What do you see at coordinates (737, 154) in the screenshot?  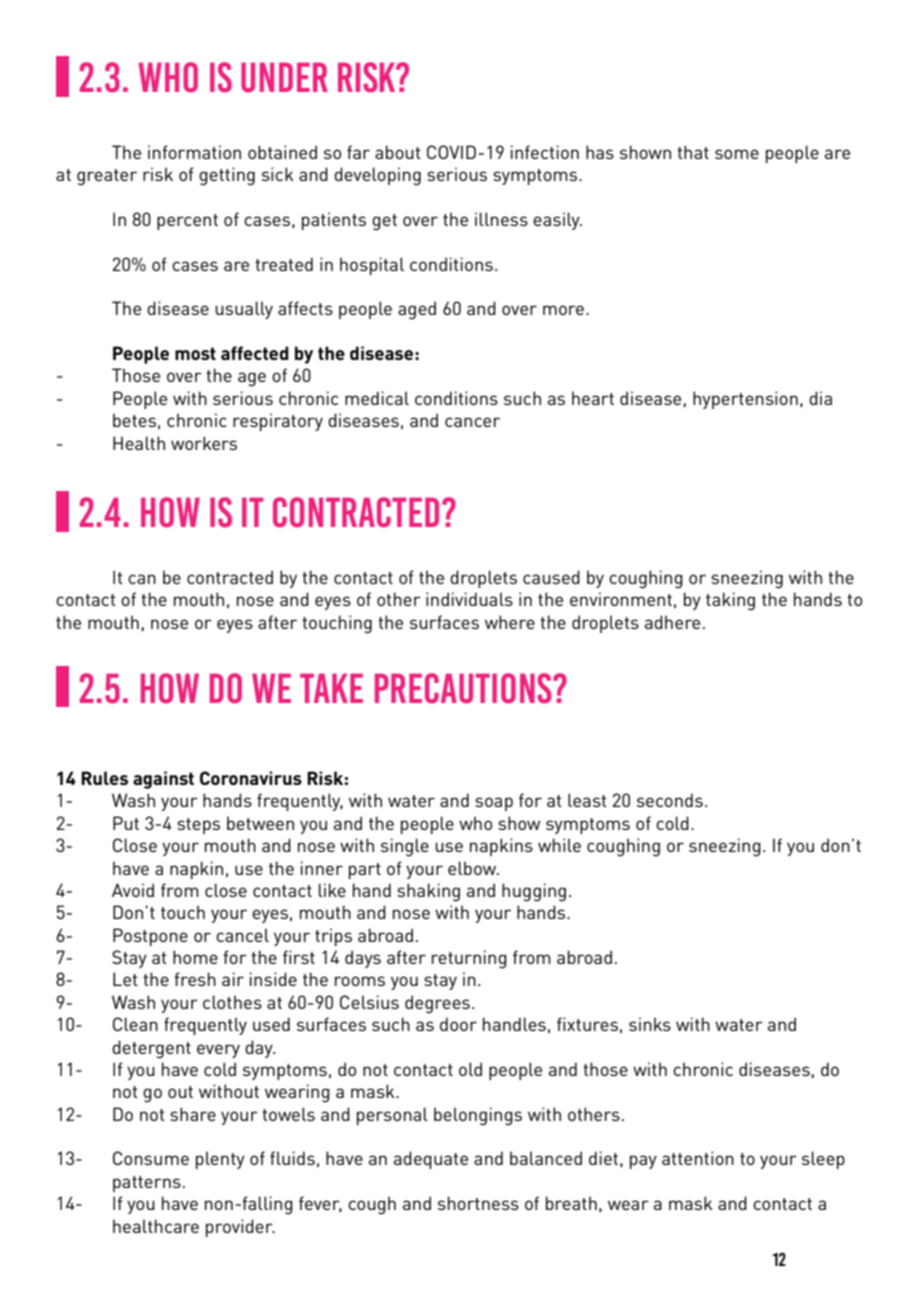 I see `some` at bounding box center [737, 154].
